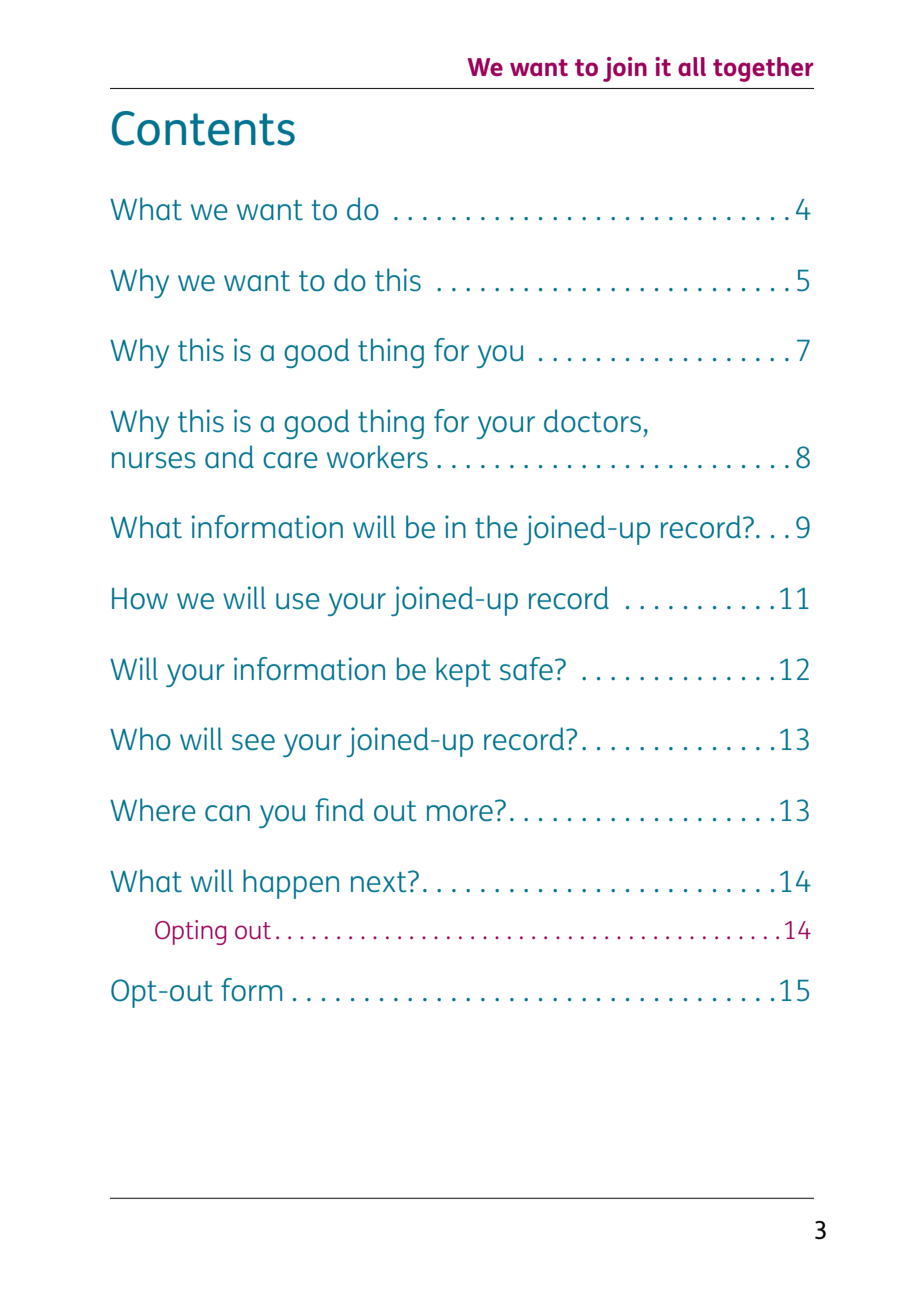  I want to click on happen, so click(291, 884).
